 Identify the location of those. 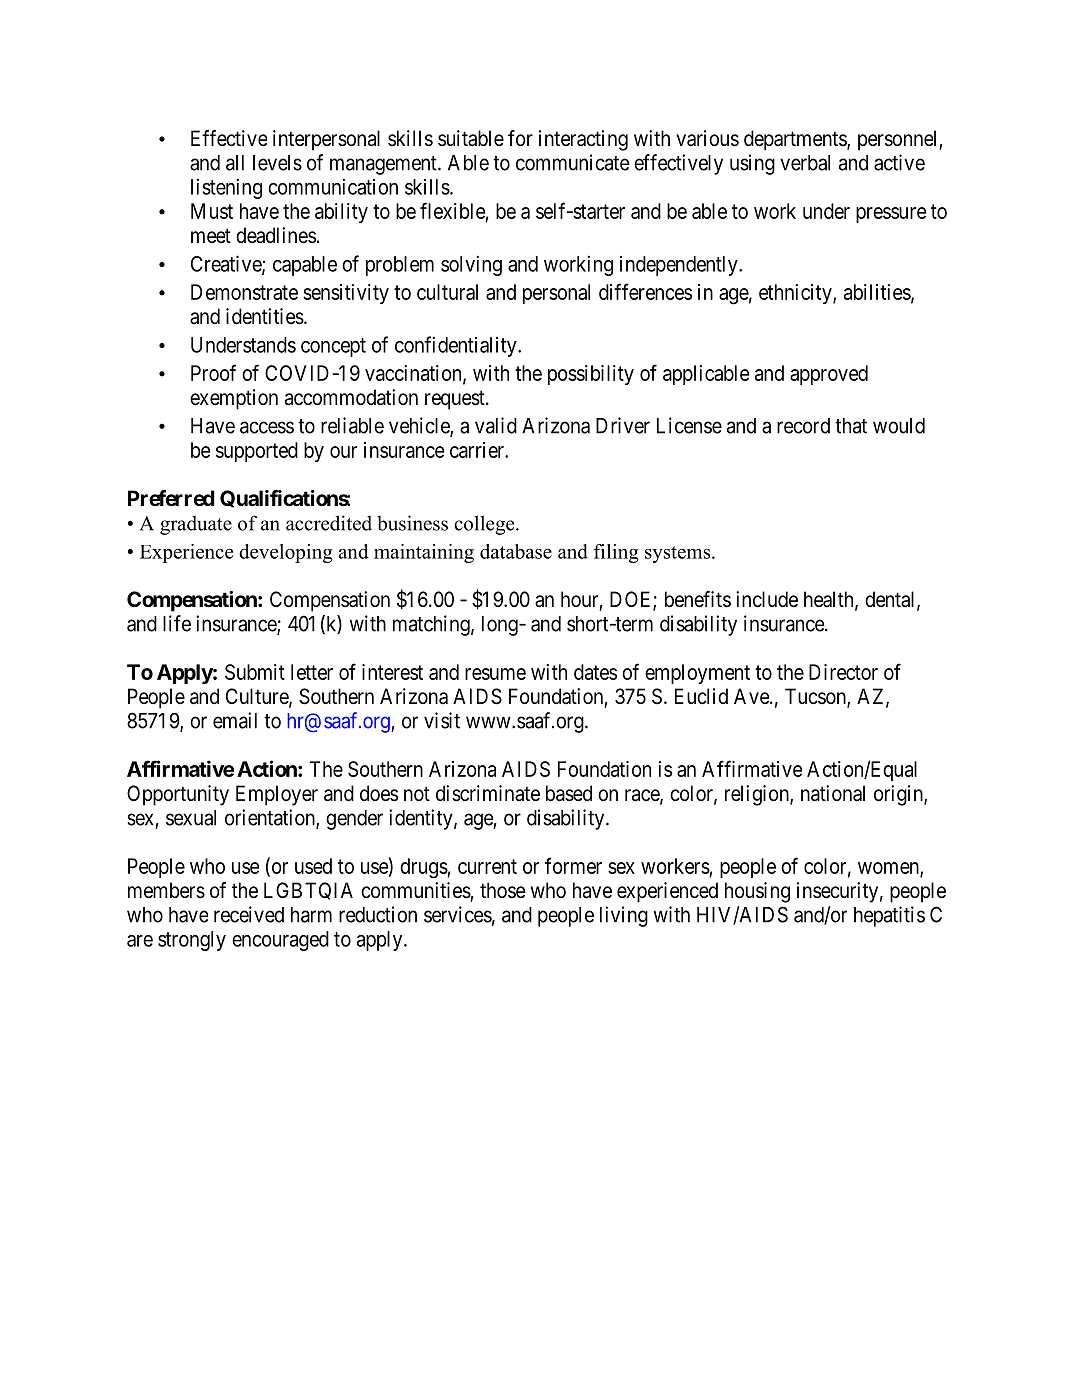
(503, 890).
